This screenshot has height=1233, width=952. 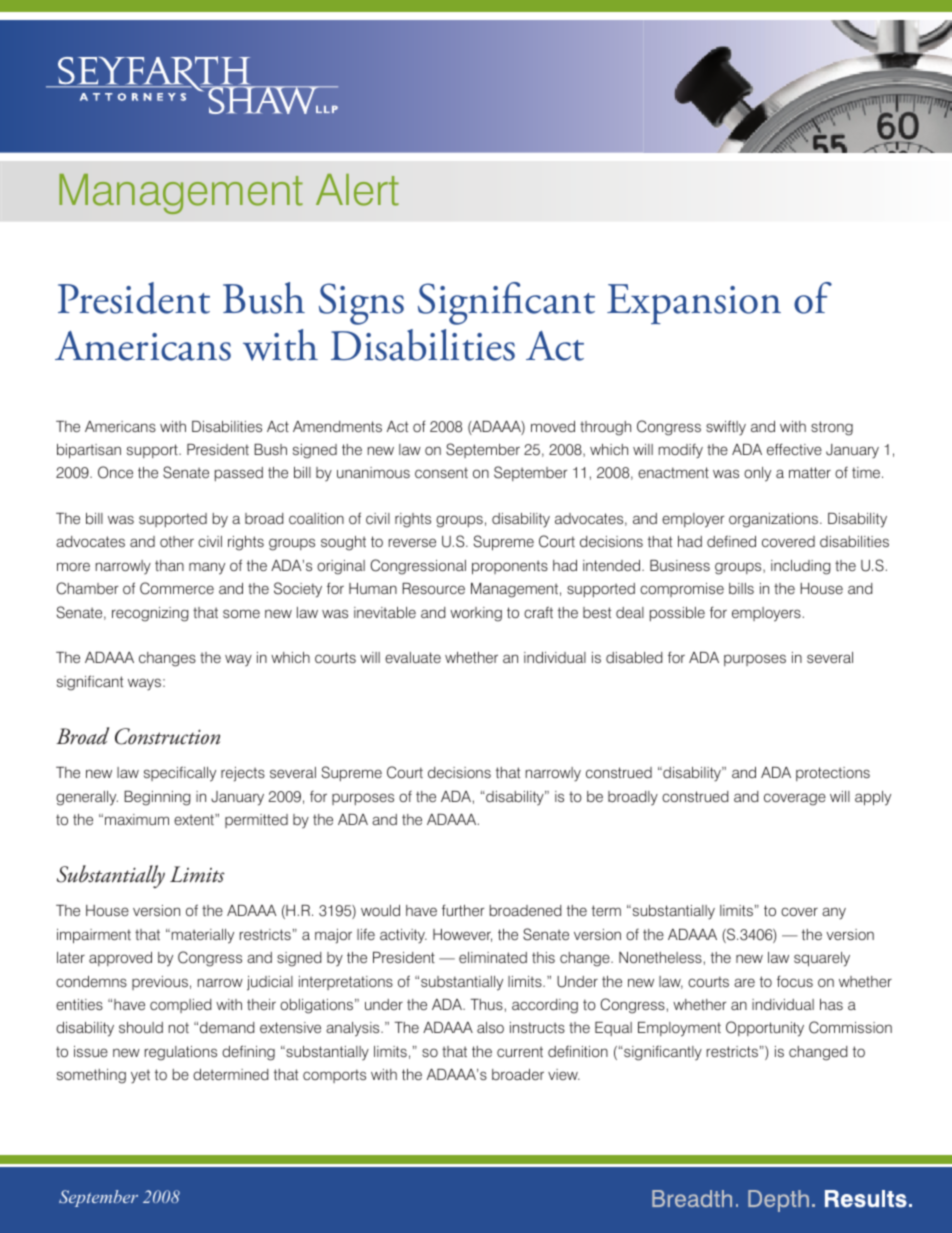 What do you see at coordinates (89, 451) in the screenshot?
I see `bipartisan` at bounding box center [89, 451].
